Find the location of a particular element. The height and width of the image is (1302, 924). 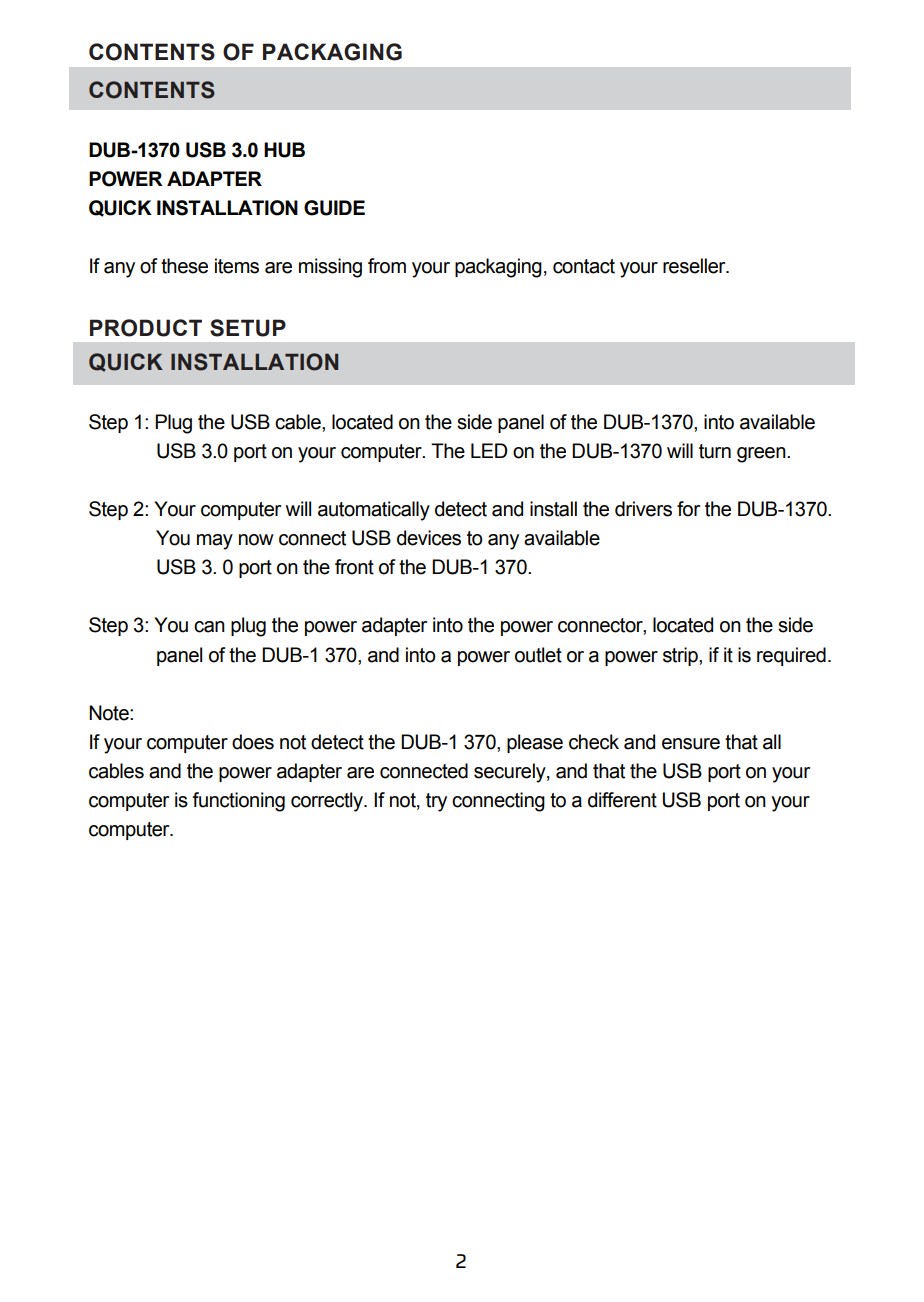

SETUP is located at coordinates (248, 328).
